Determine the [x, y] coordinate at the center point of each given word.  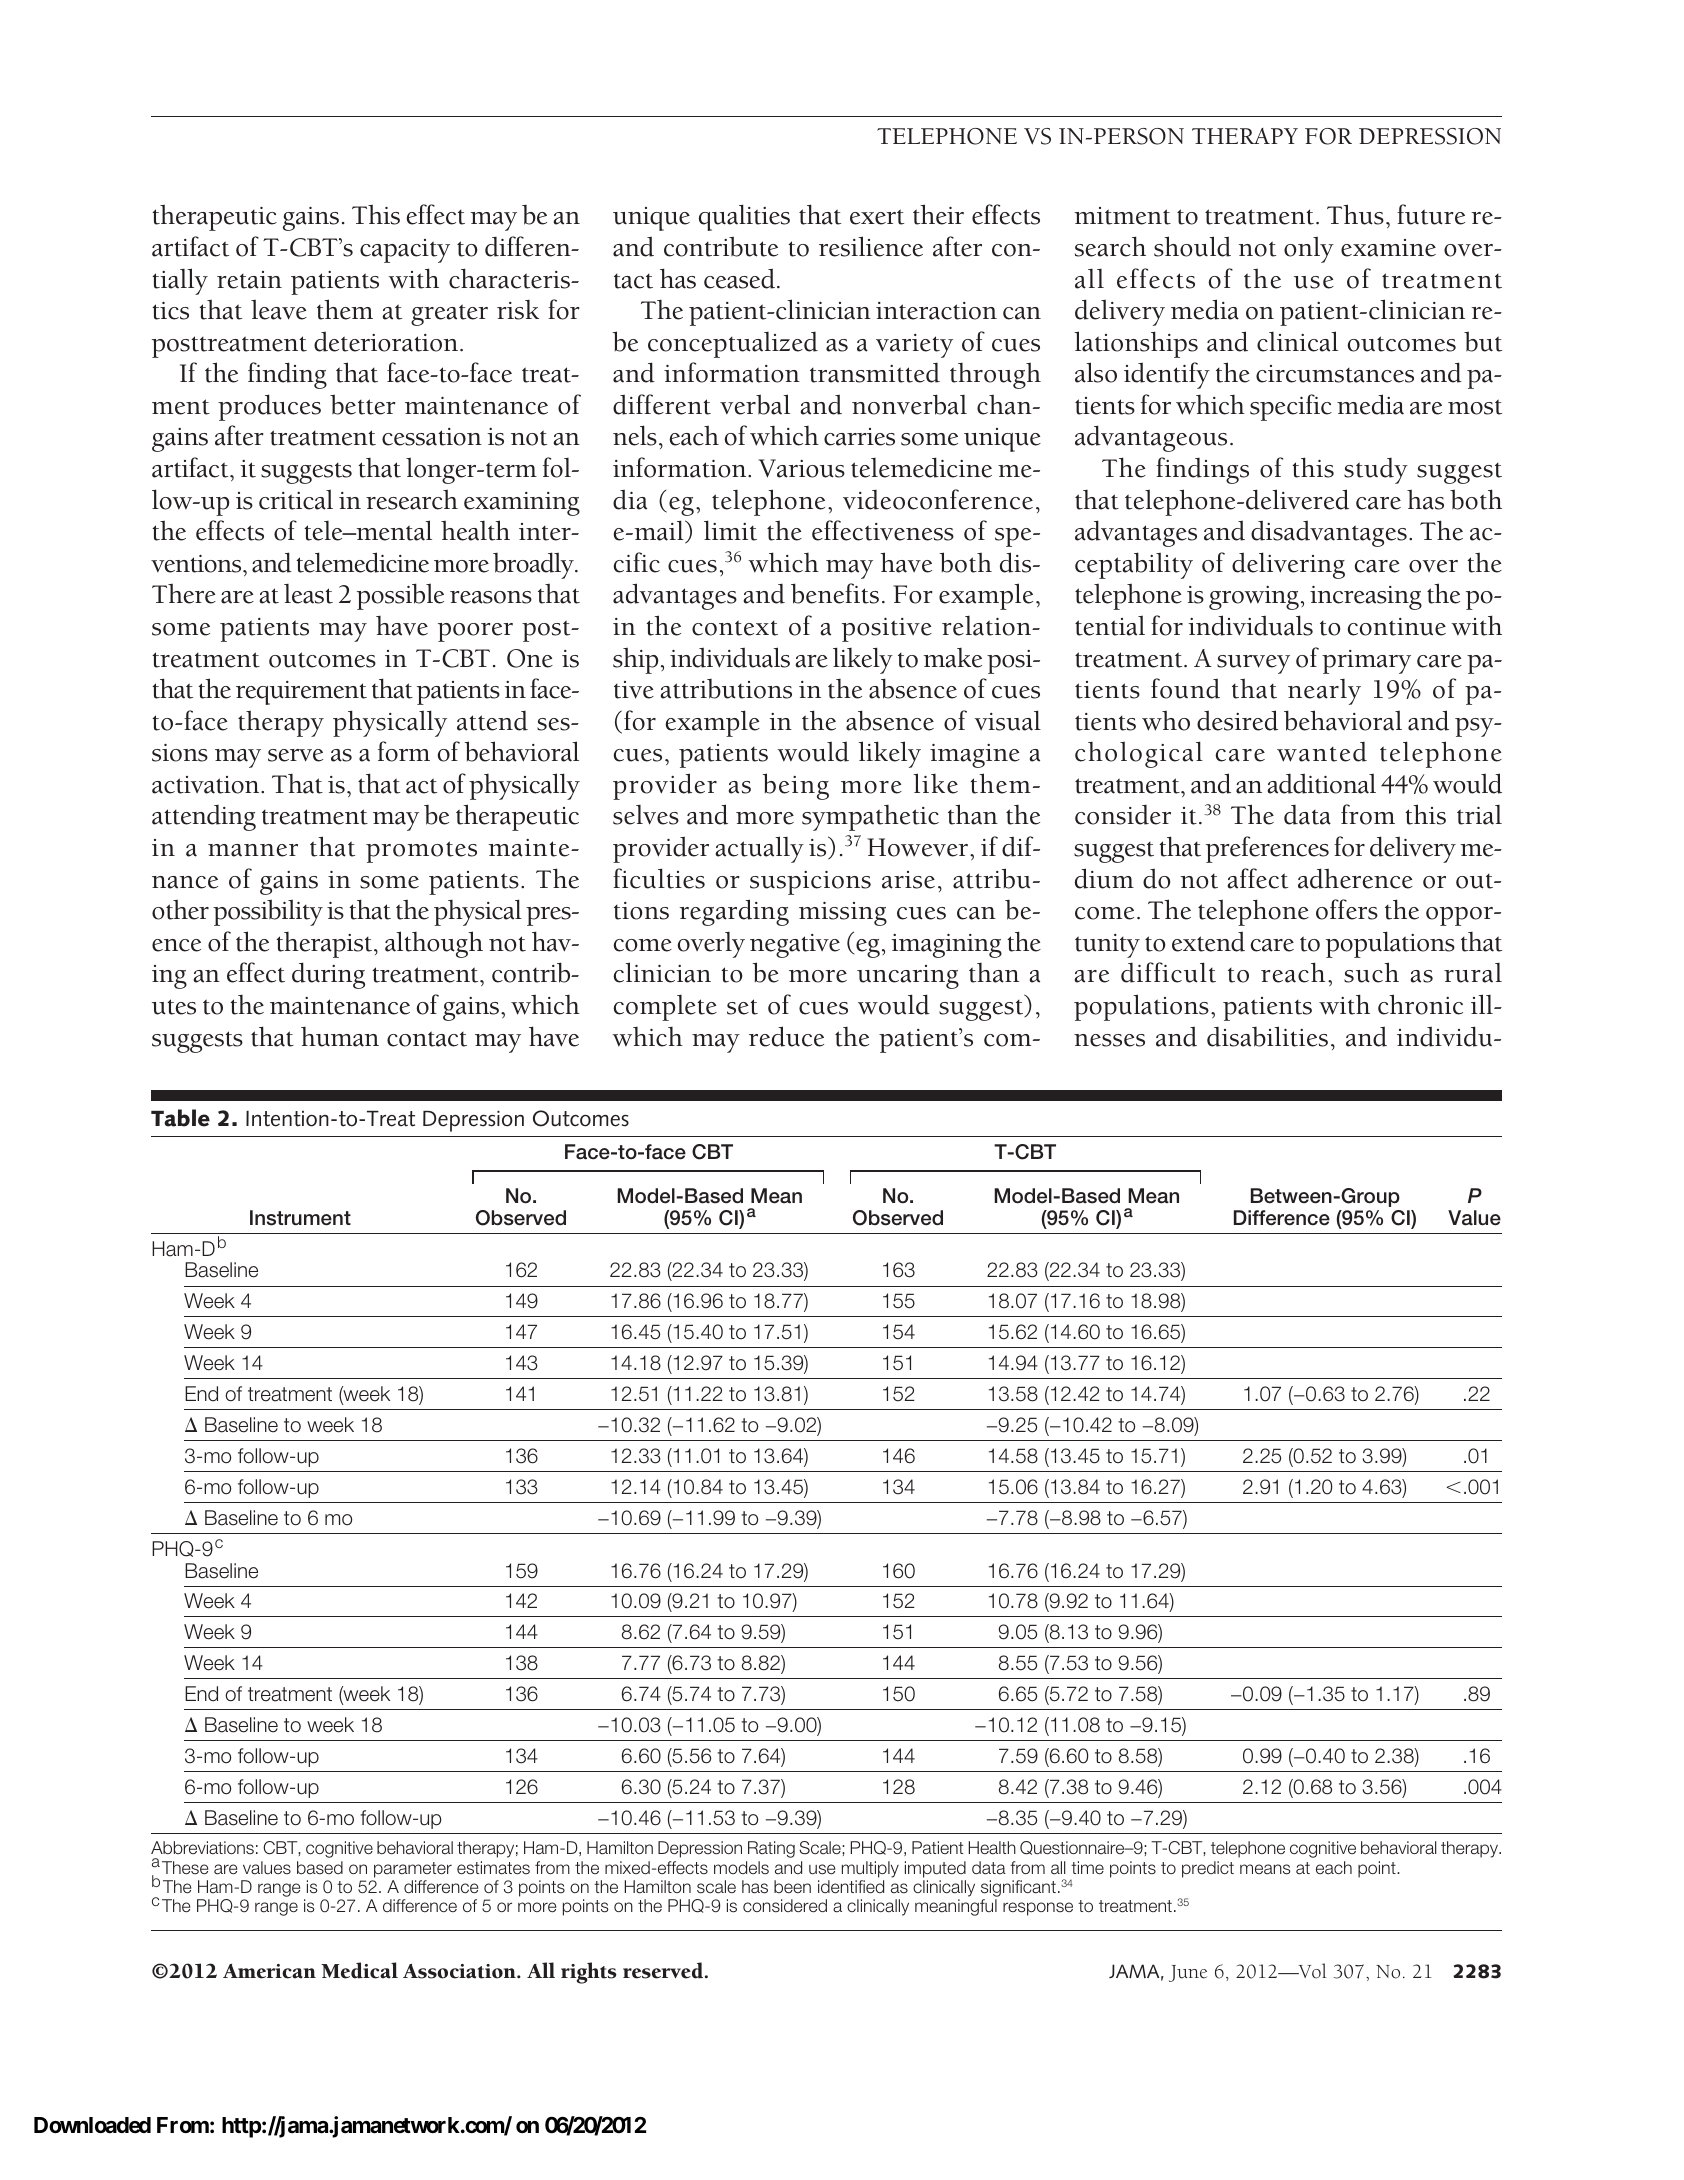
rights [589, 1973]
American [269, 1971]
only [1309, 249]
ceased [739, 278]
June [1188, 1973]
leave [279, 309]
